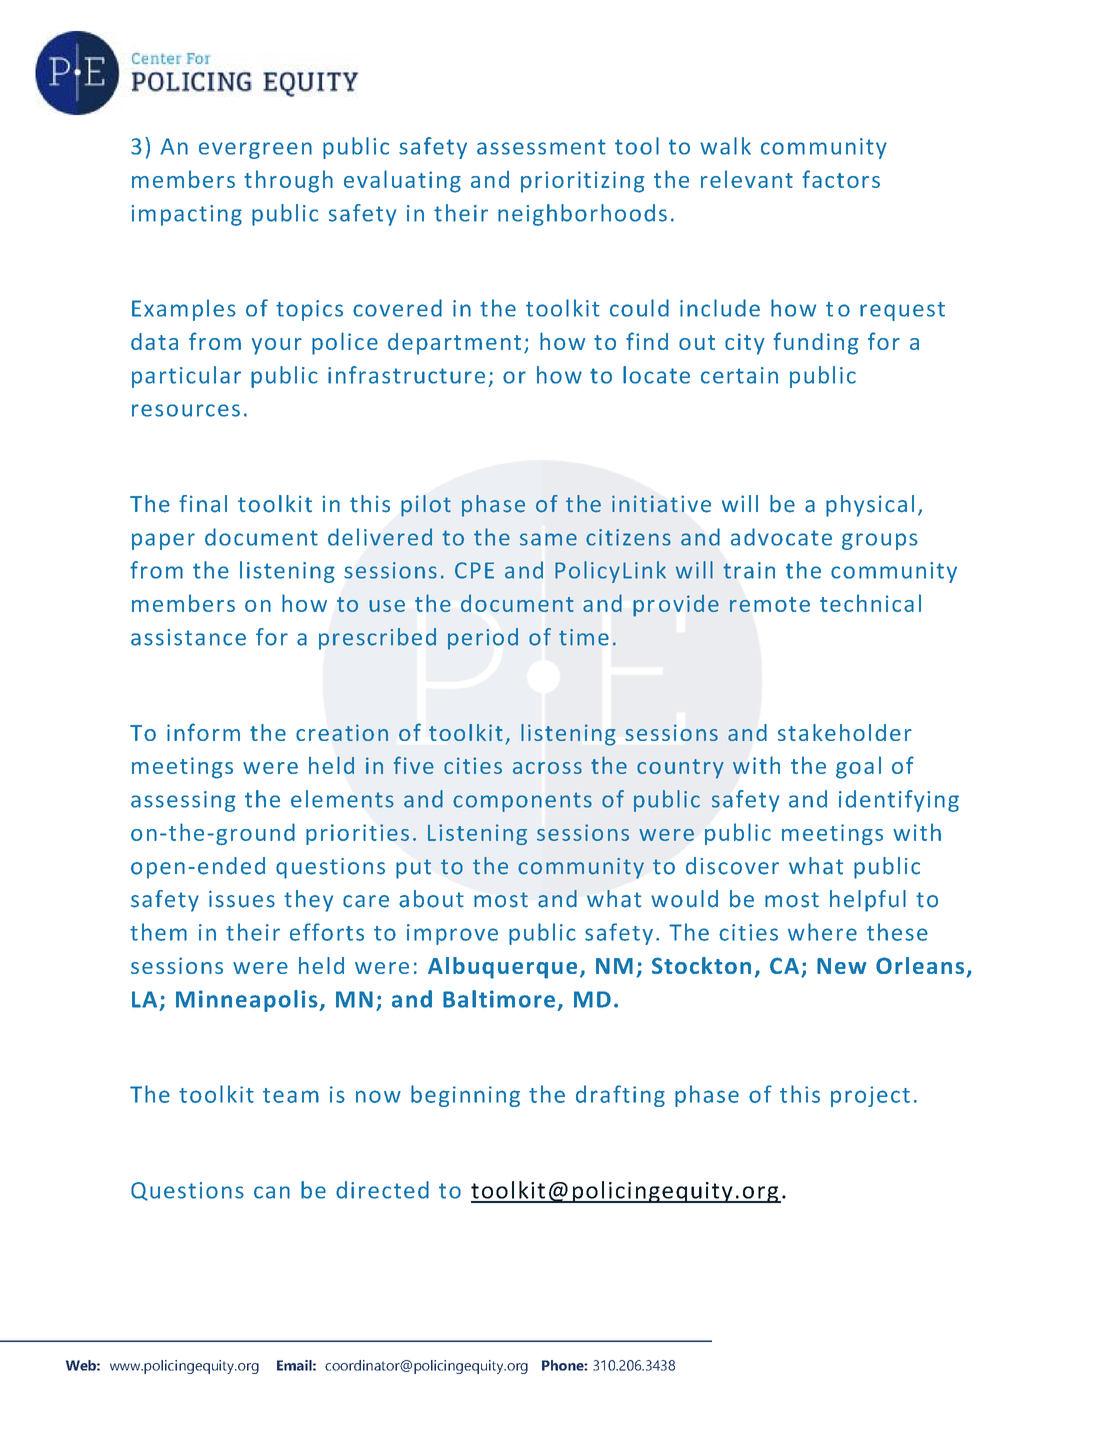 Image resolution: width=1105 pixels, height=1430 pixels. What do you see at coordinates (841, 179) in the document?
I see `factors` at bounding box center [841, 179].
